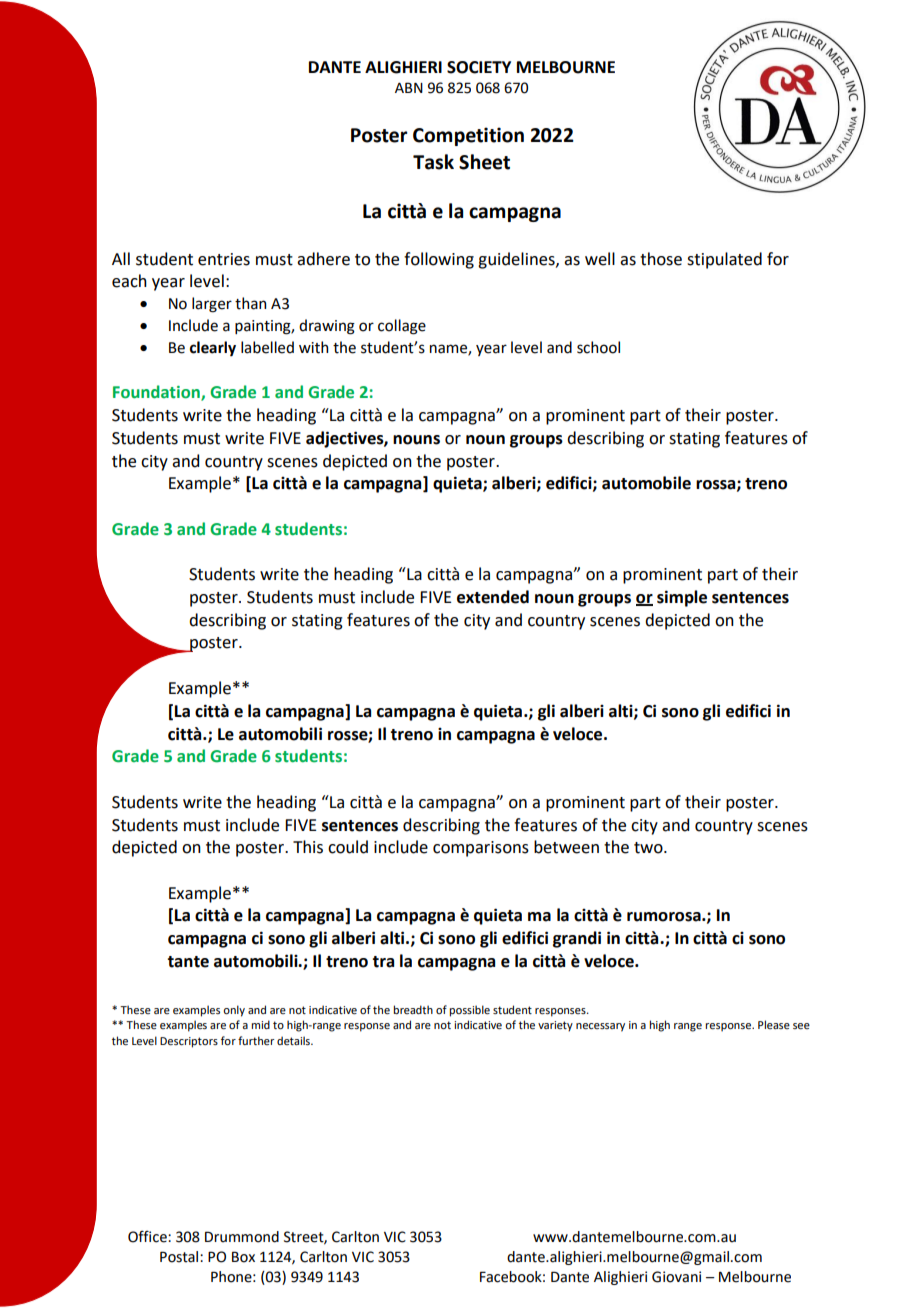 Image resolution: width=924 pixels, height=1308 pixels. I want to click on Drummond, so click(242, 1237).
